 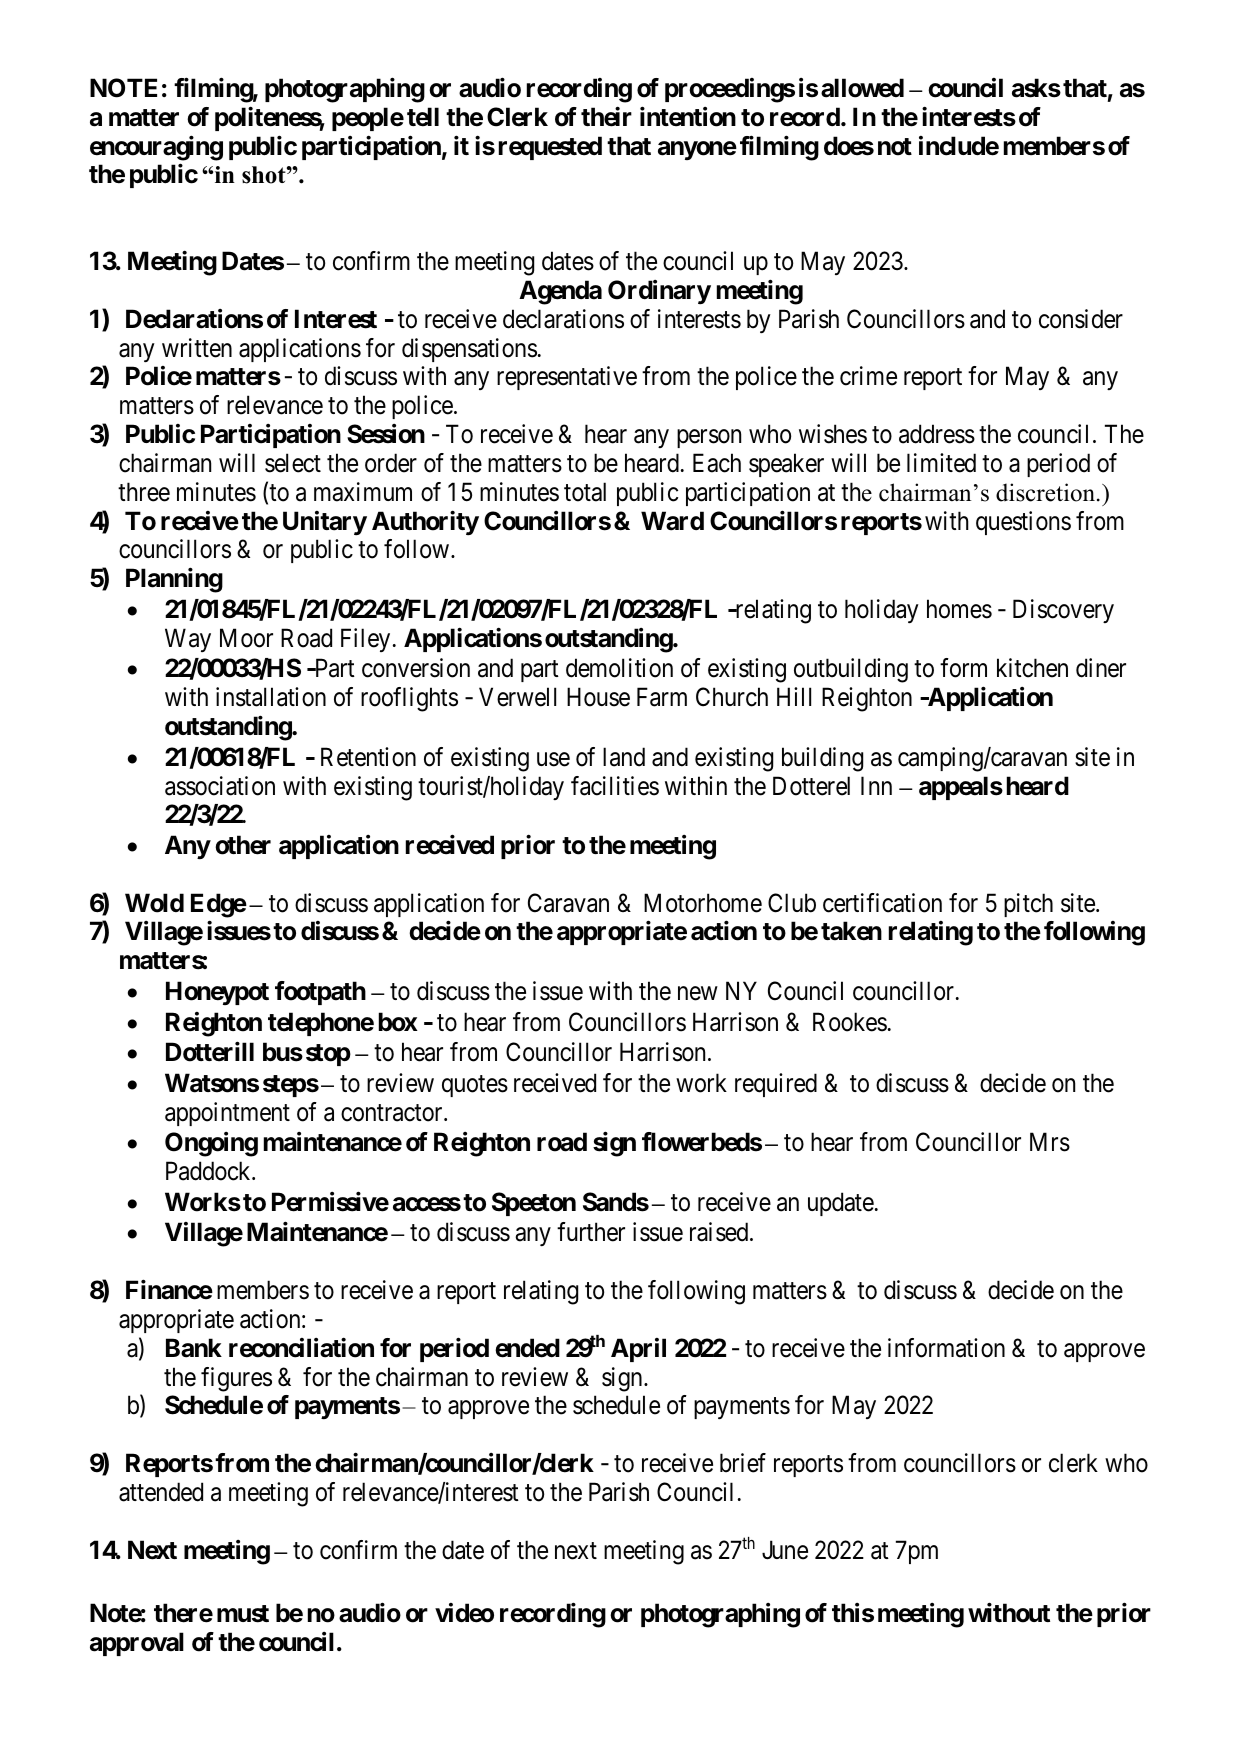 I want to click on allowed, so click(x=862, y=88).
